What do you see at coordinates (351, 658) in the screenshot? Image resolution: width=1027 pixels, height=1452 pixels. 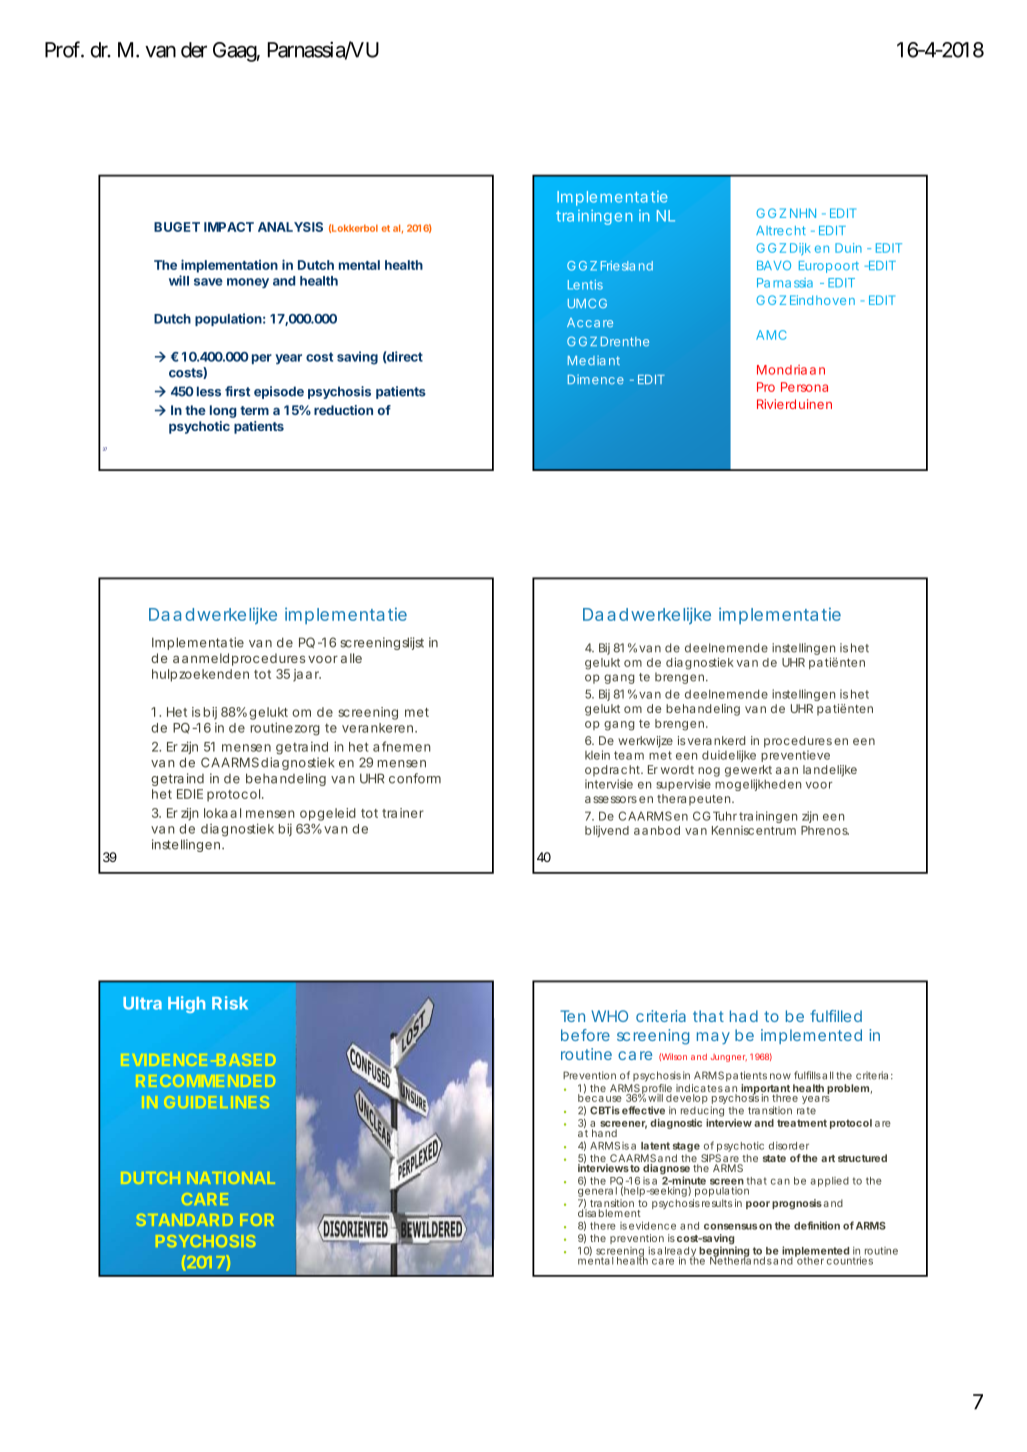 I see `alle` at bounding box center [351, 658].
